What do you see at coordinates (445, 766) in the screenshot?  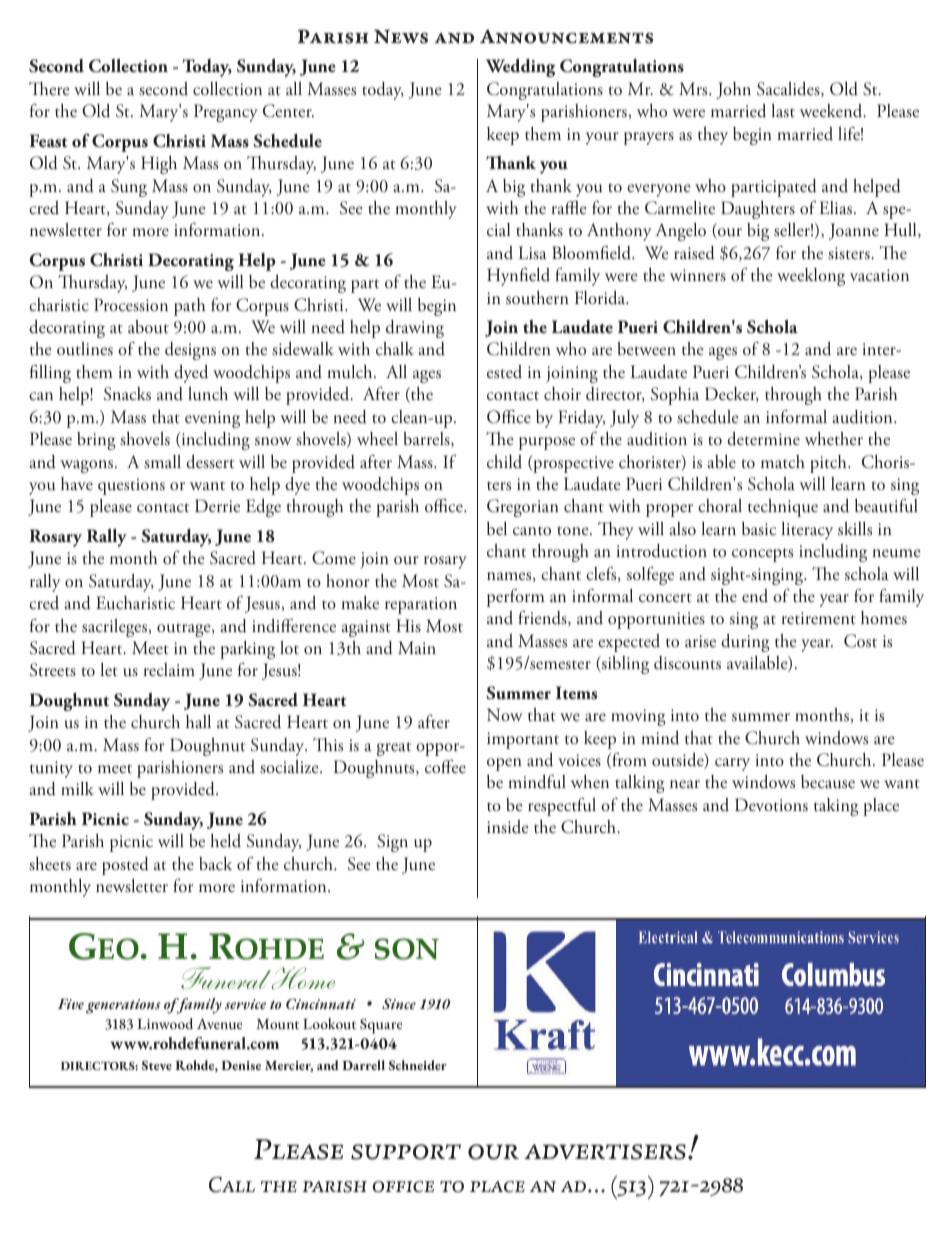 I see `coffee` at bounding box center [445, 766].
